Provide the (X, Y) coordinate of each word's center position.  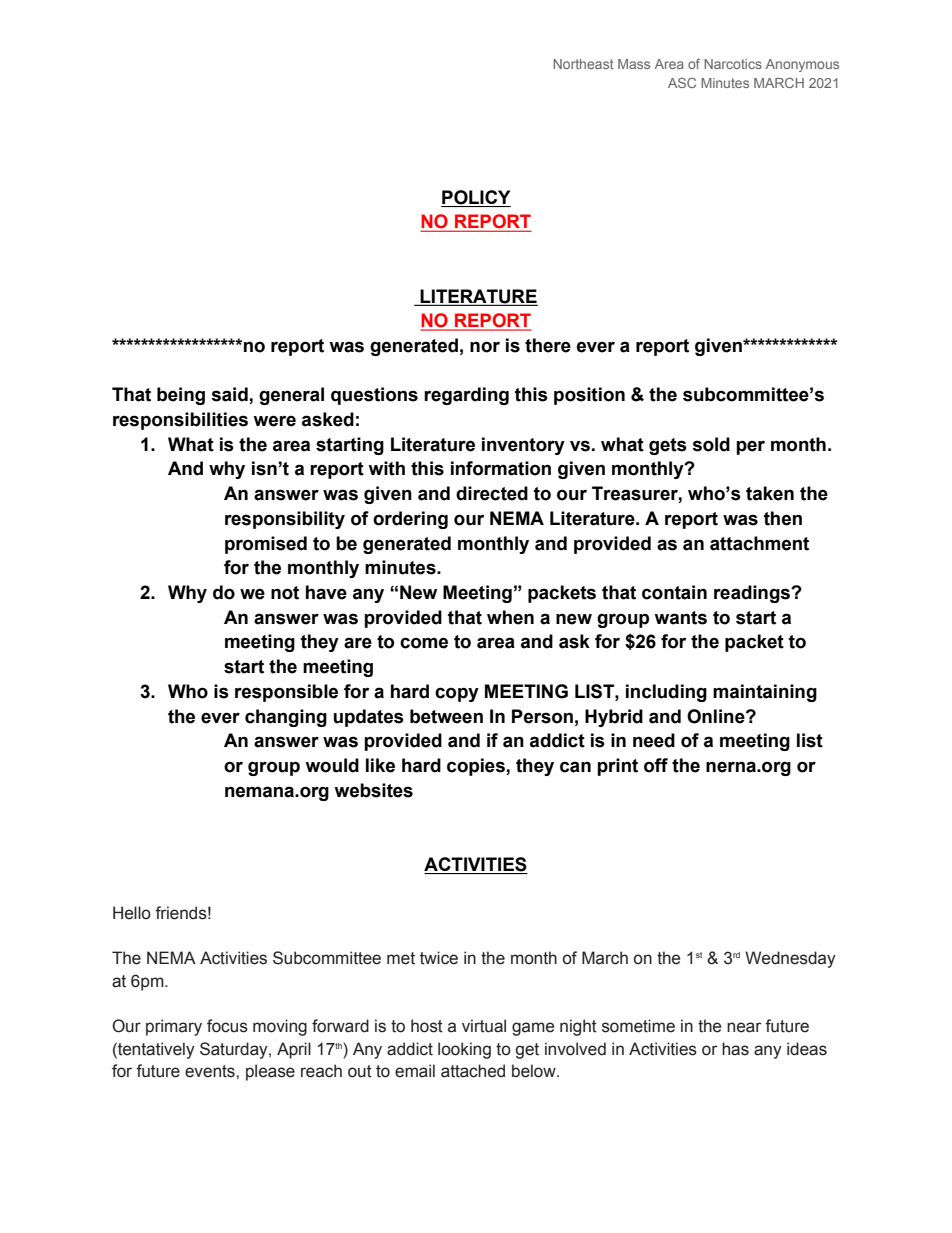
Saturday (235, 1050)
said (230, 395)
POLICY (476, 197)
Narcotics (733, 64)
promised (266, 545)
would (332, 765)
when (510, 617)
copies (477, 767)
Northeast (583, 64)
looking (464, 1050)
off (656, 765)
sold (711, 444)
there (548, 345)
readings (753, 594)
